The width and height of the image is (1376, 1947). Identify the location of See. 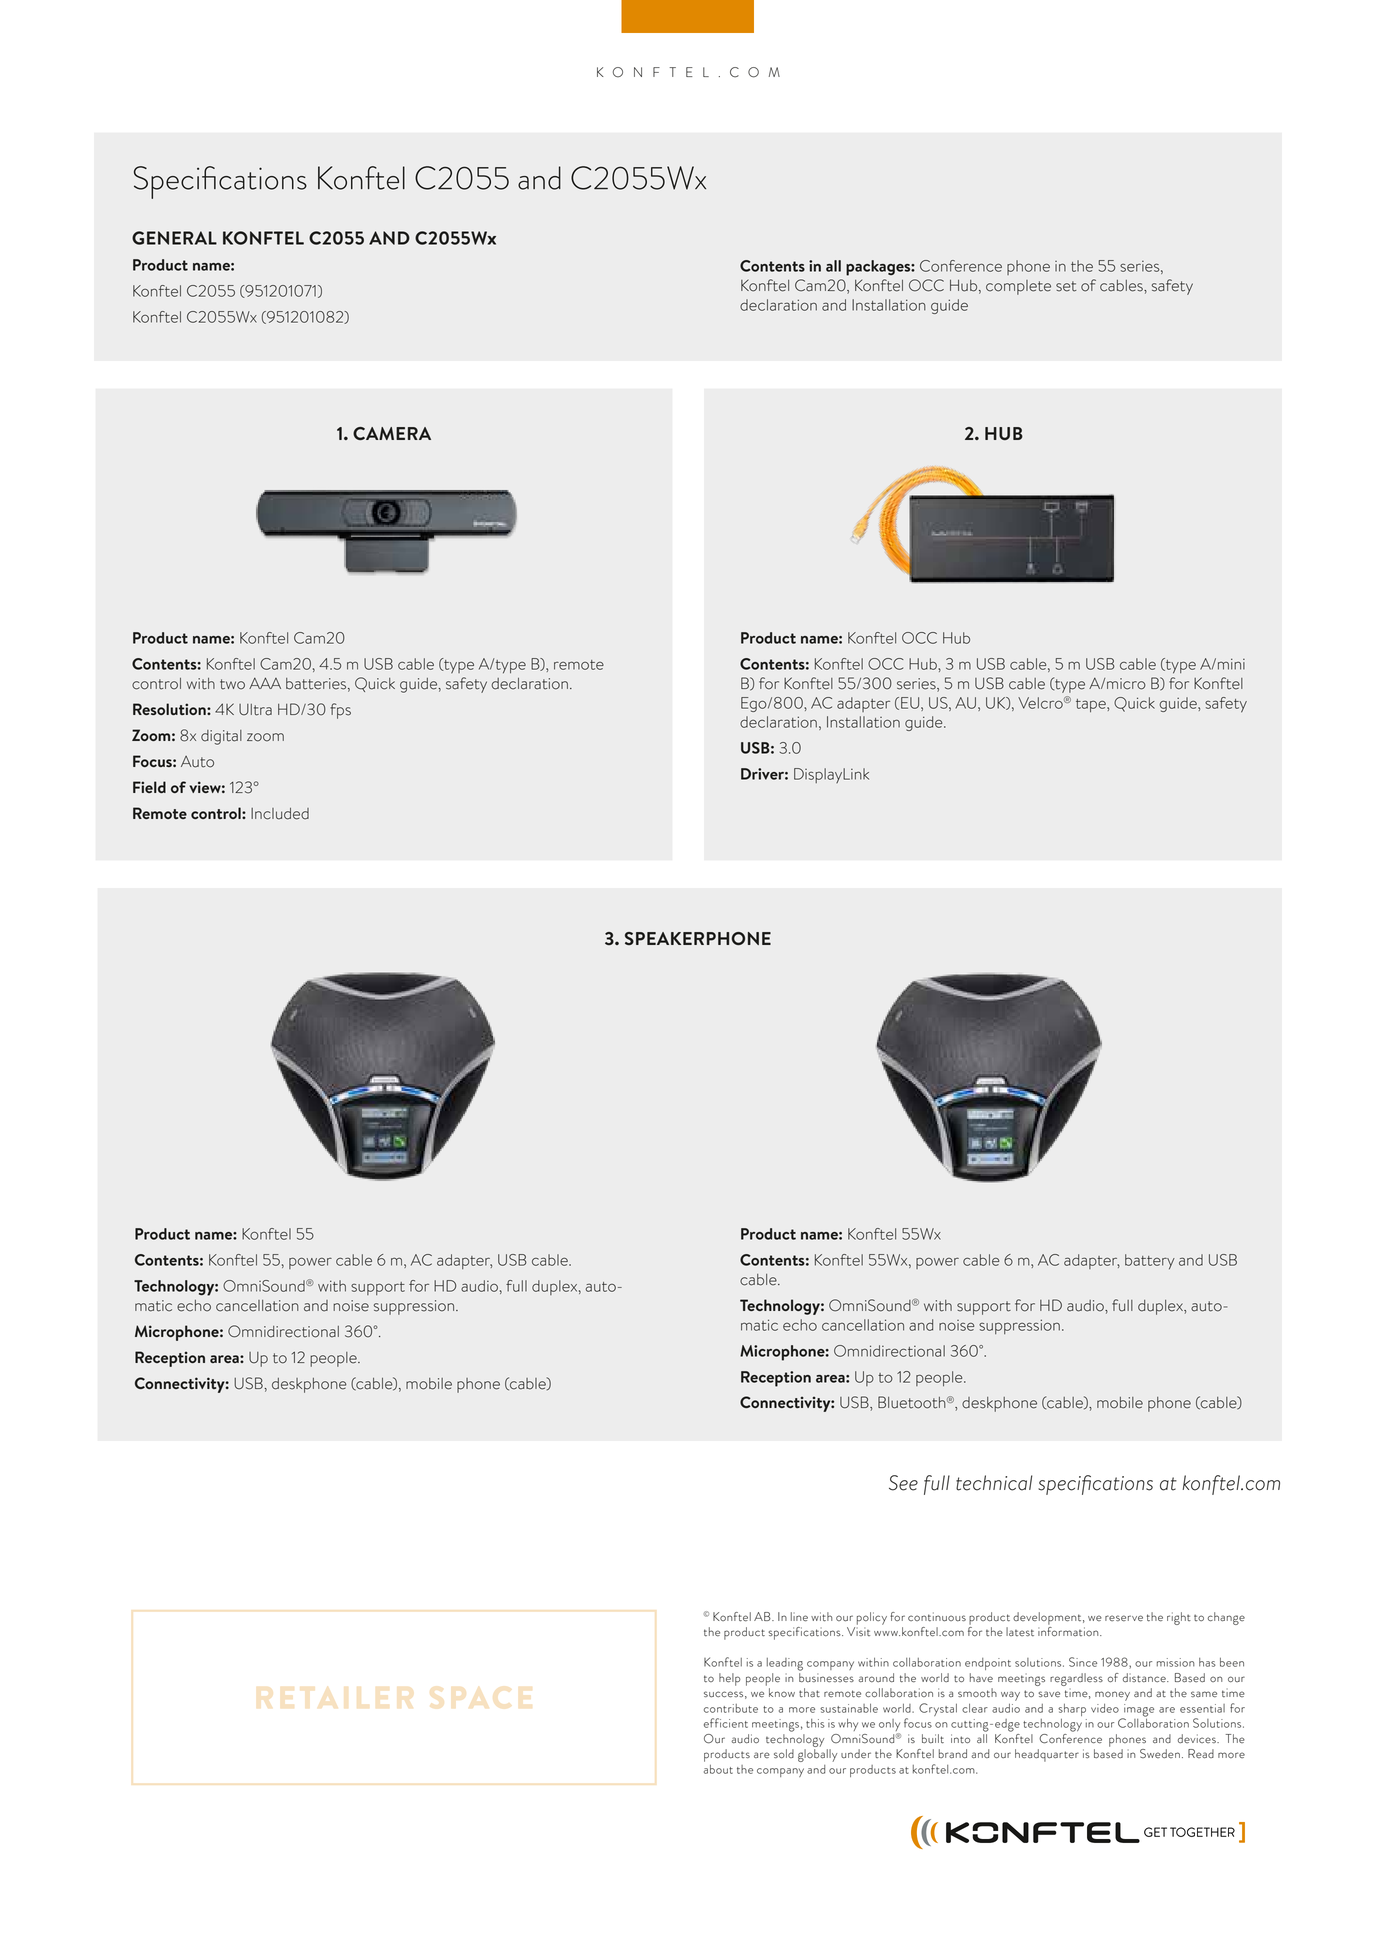
(903, 1483).
